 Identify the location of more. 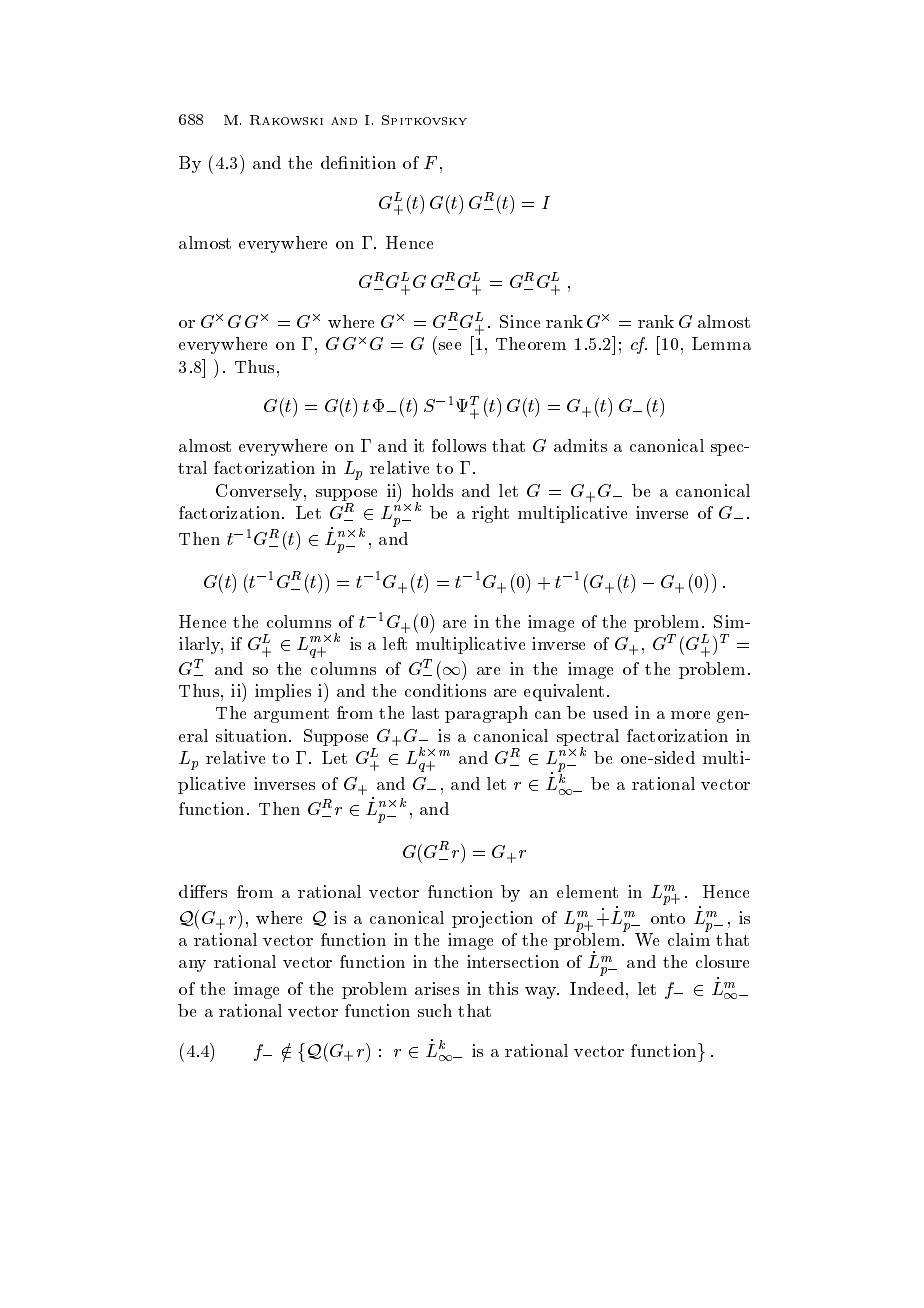
(690, 715).
